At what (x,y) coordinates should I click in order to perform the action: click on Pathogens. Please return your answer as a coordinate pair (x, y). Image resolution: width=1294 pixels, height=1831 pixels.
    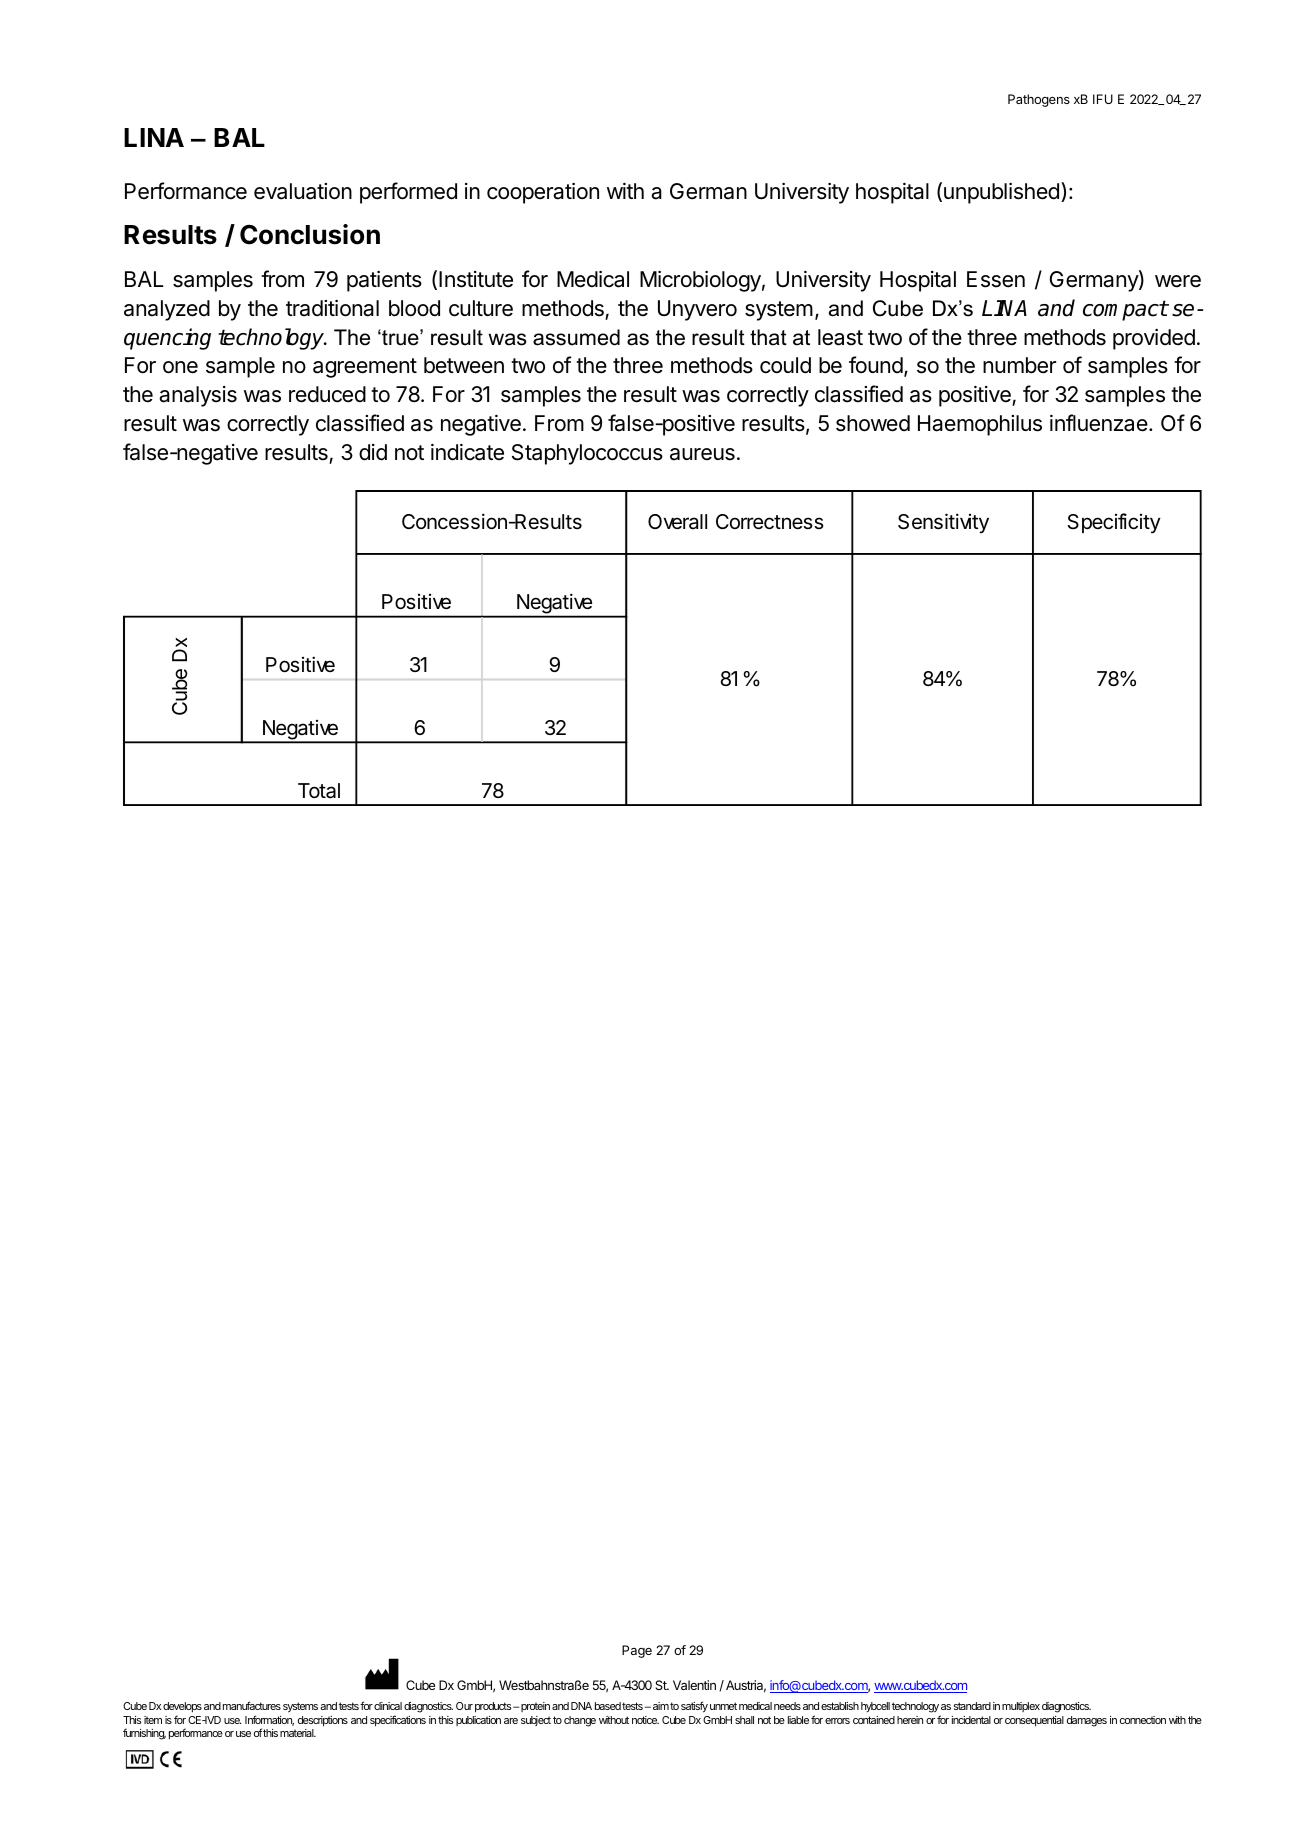
    Looking at the image, I should click on (1039, 100).
